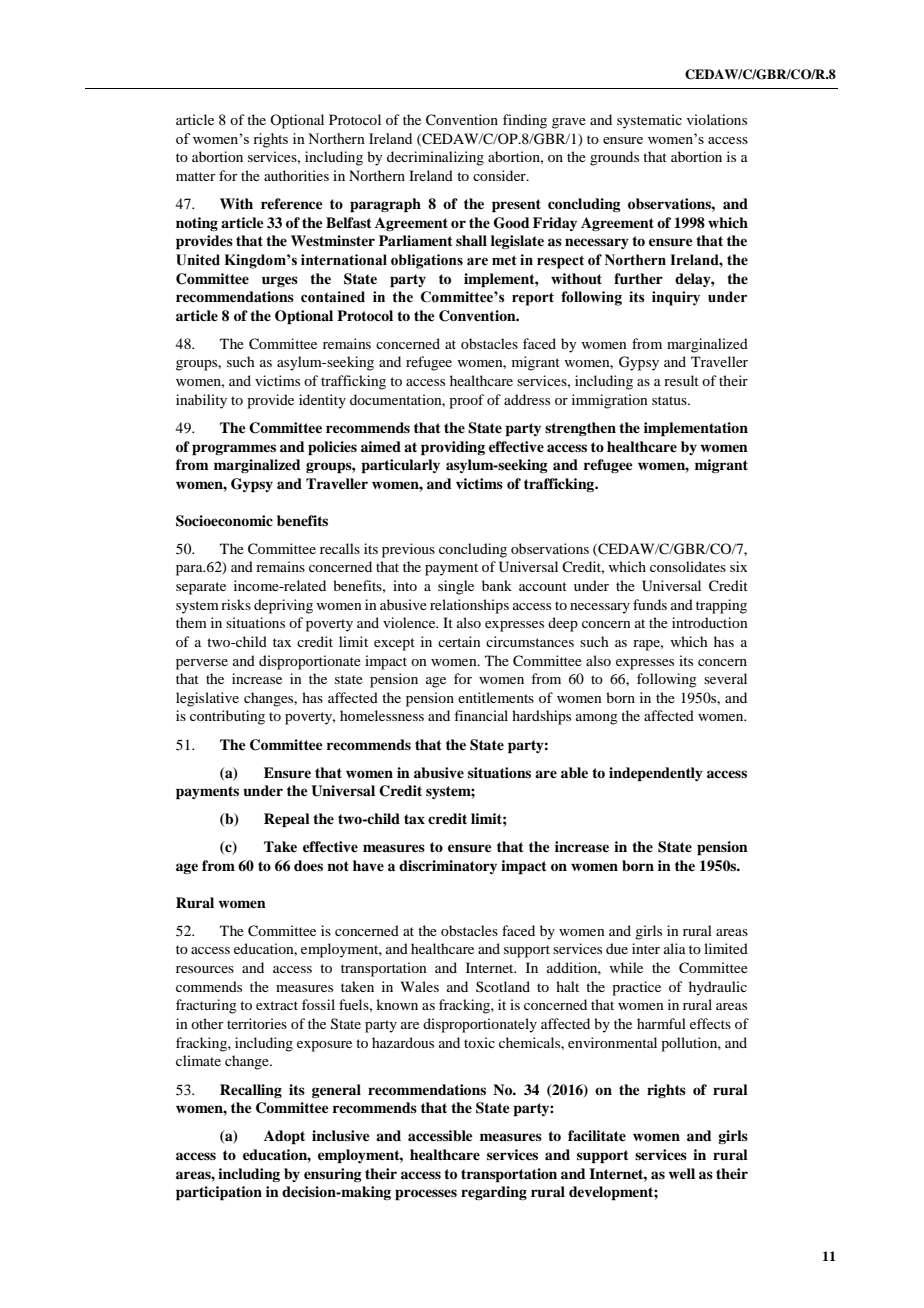 Image resolution: width=924 pixels, height=1308 pixels. I want to click on consolidates, so click(688, 566).
